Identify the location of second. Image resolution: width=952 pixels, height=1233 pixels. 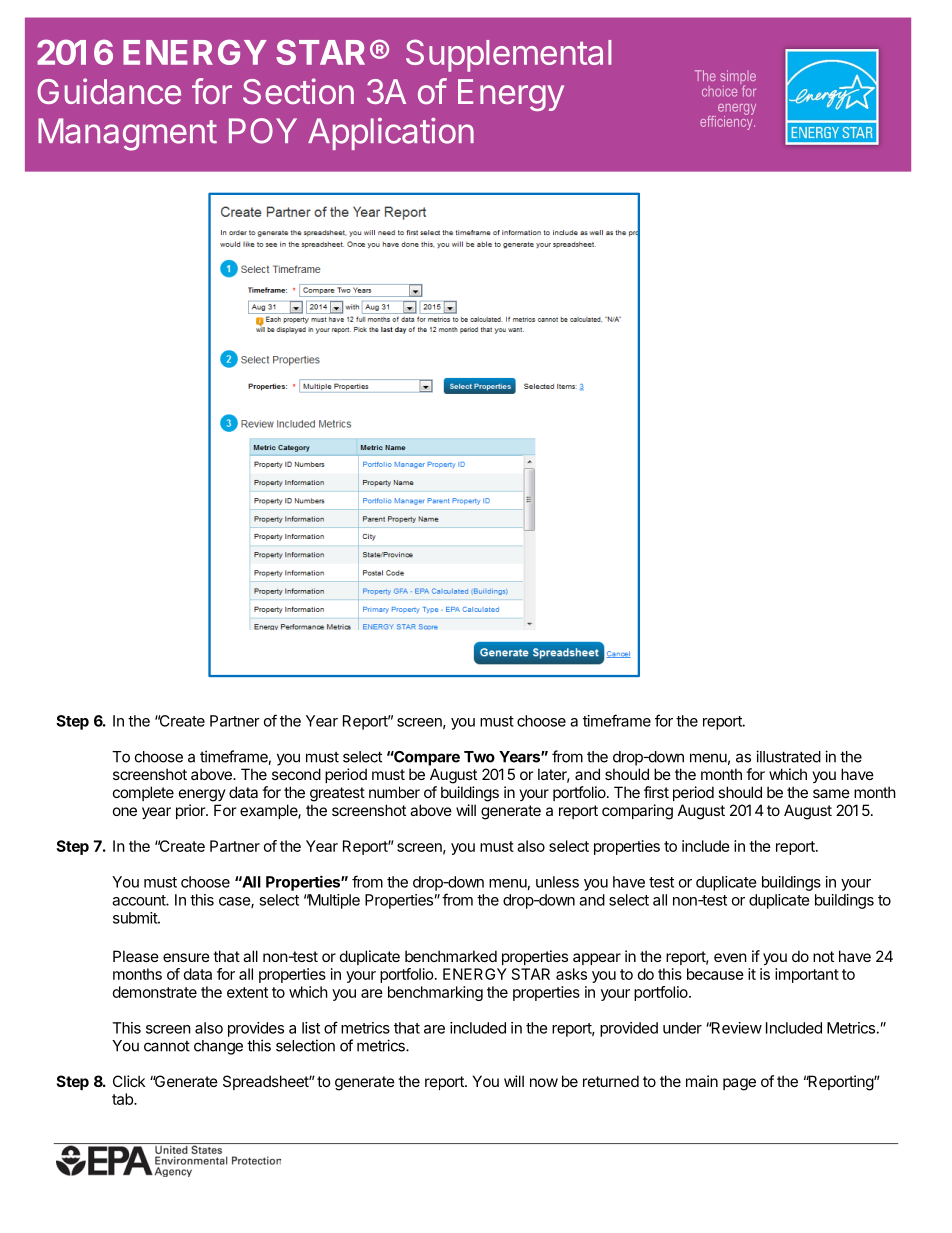
(296, 774).
